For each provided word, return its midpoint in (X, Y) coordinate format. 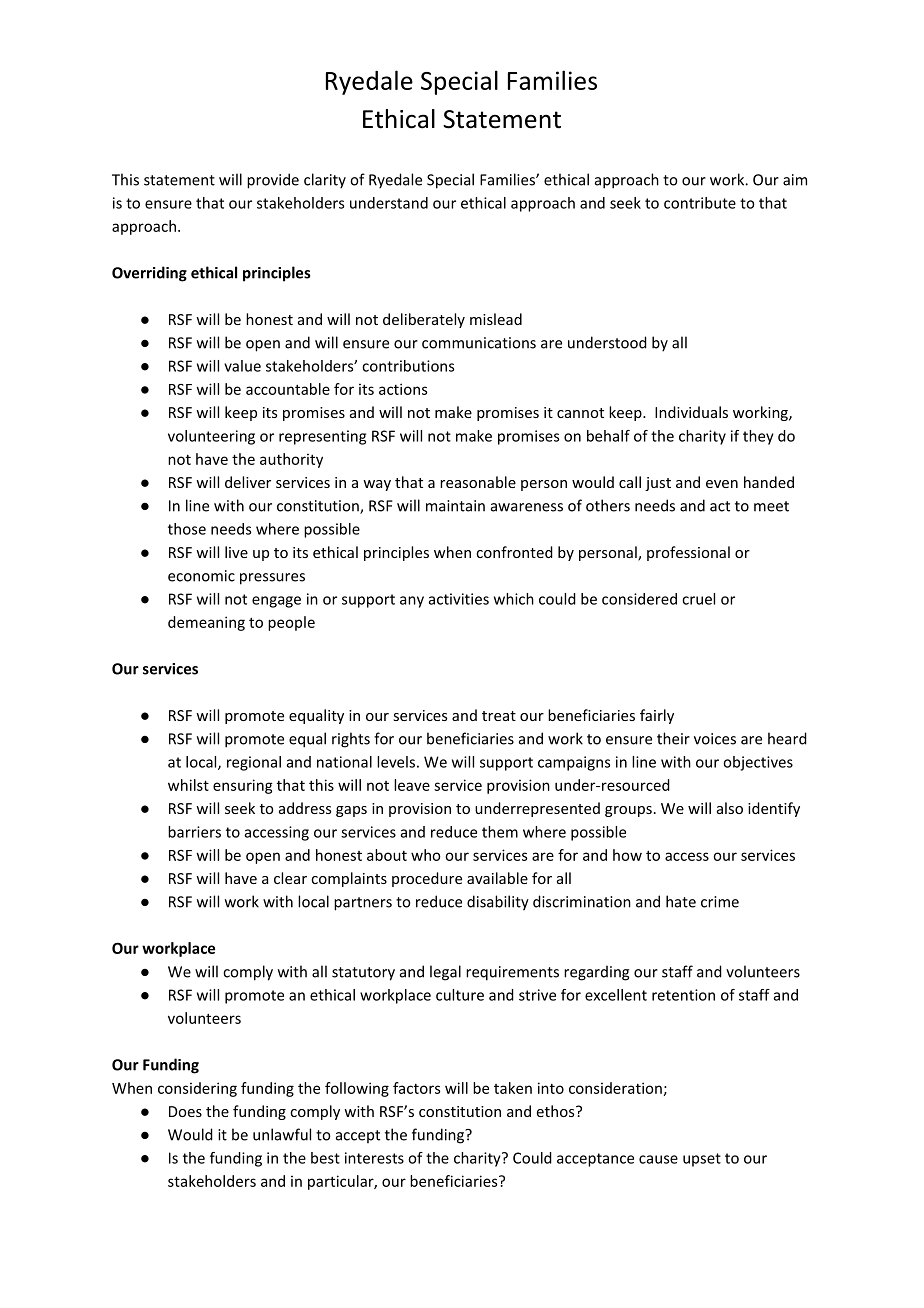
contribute (700, 203)
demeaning (206, 623)
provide (273, 181)
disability (498, 903)
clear (290, 878)
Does (185, 1111)
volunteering (211, 437)
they (758, 437)
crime (720, 902)
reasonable (478, 482)
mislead (496, 319)
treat (499, 716)
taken (513, 1088)
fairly (657, 716)
